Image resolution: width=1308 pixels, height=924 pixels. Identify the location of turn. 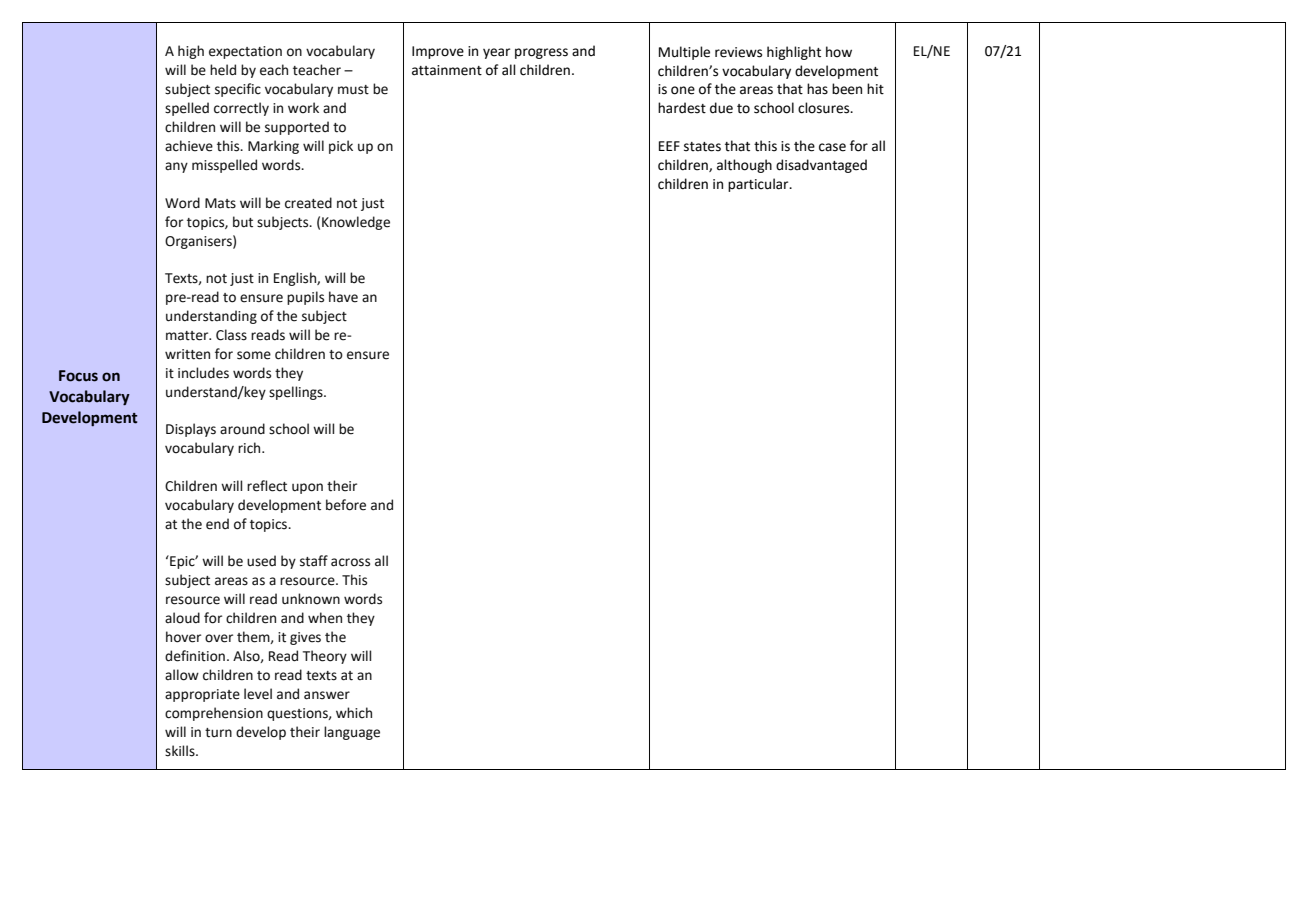
(218, 733).
